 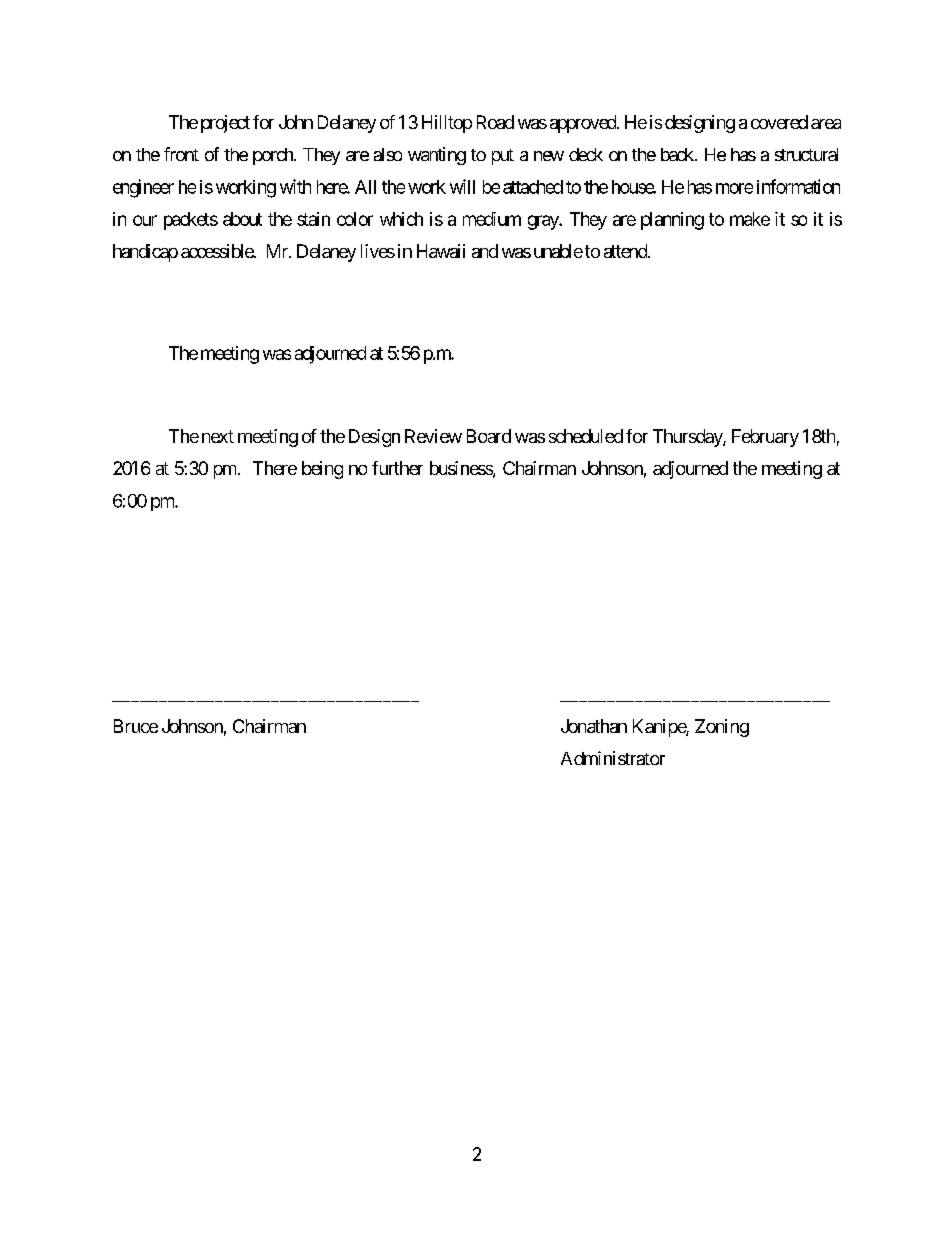 What do you see at coordinates (779, 122) in the page?
I see `covered` at bounding box center [779, 122].
